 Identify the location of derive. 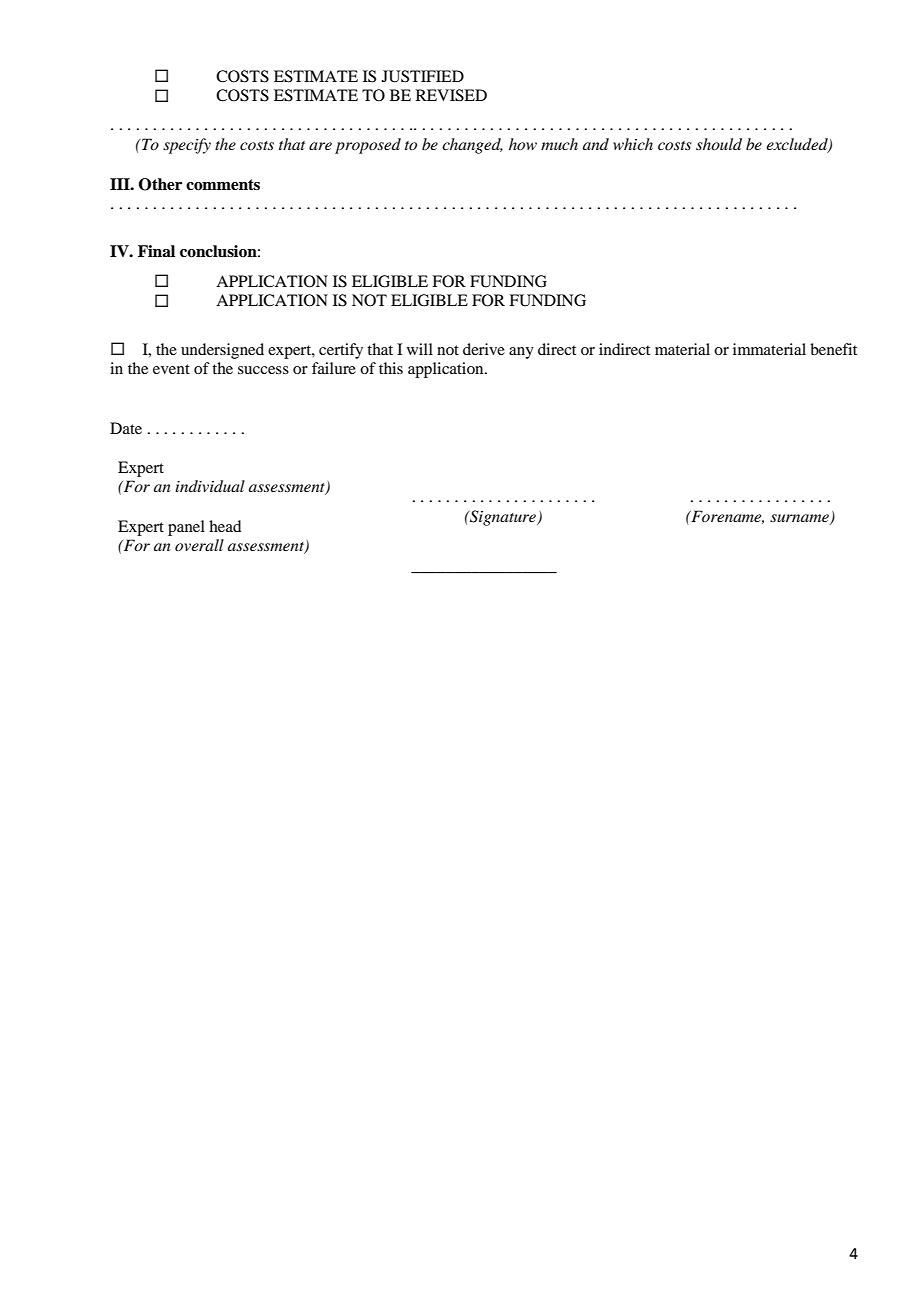
(484, 349).
